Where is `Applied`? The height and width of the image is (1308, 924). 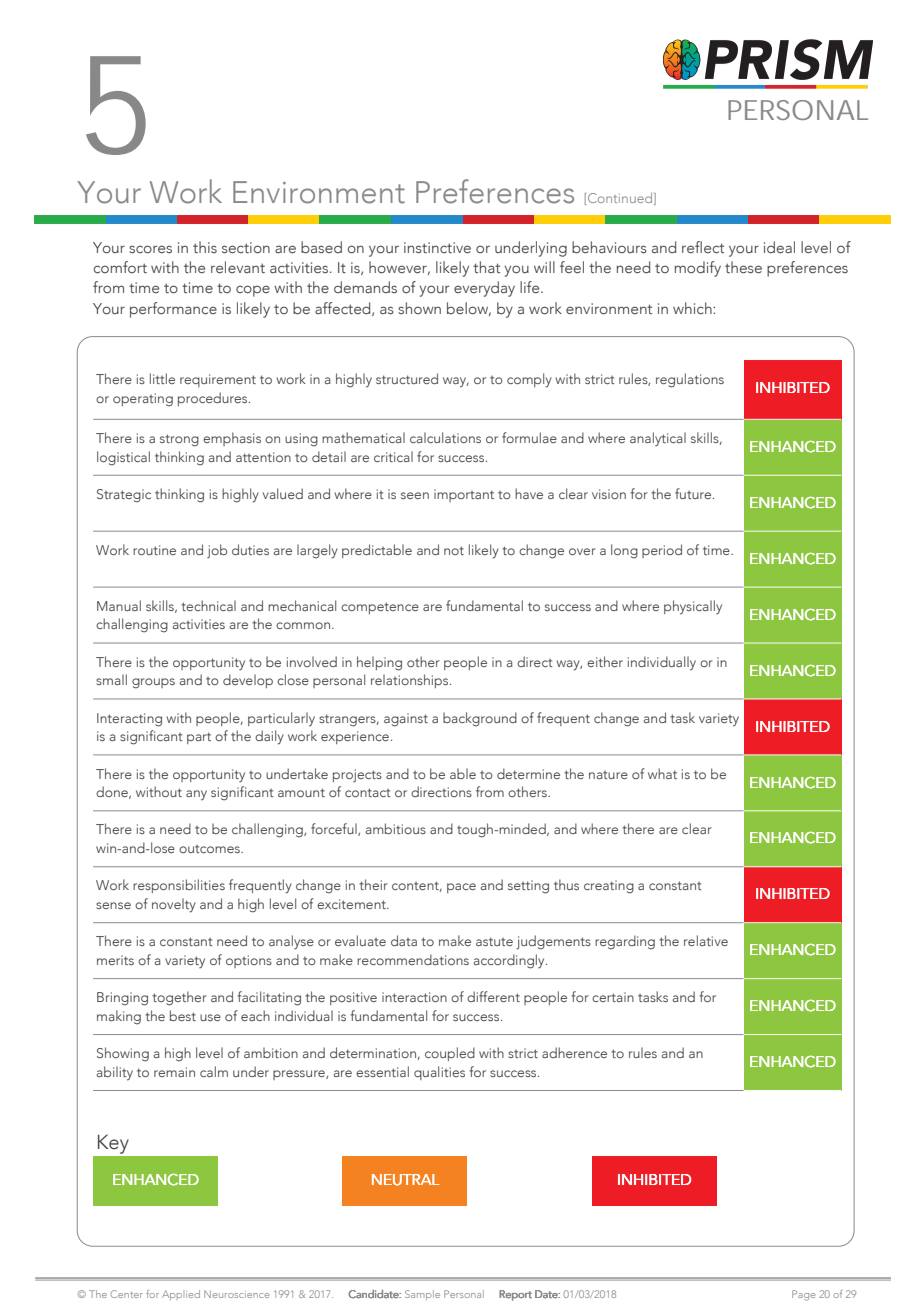
Applied is located at coordinates (181, 1295).
